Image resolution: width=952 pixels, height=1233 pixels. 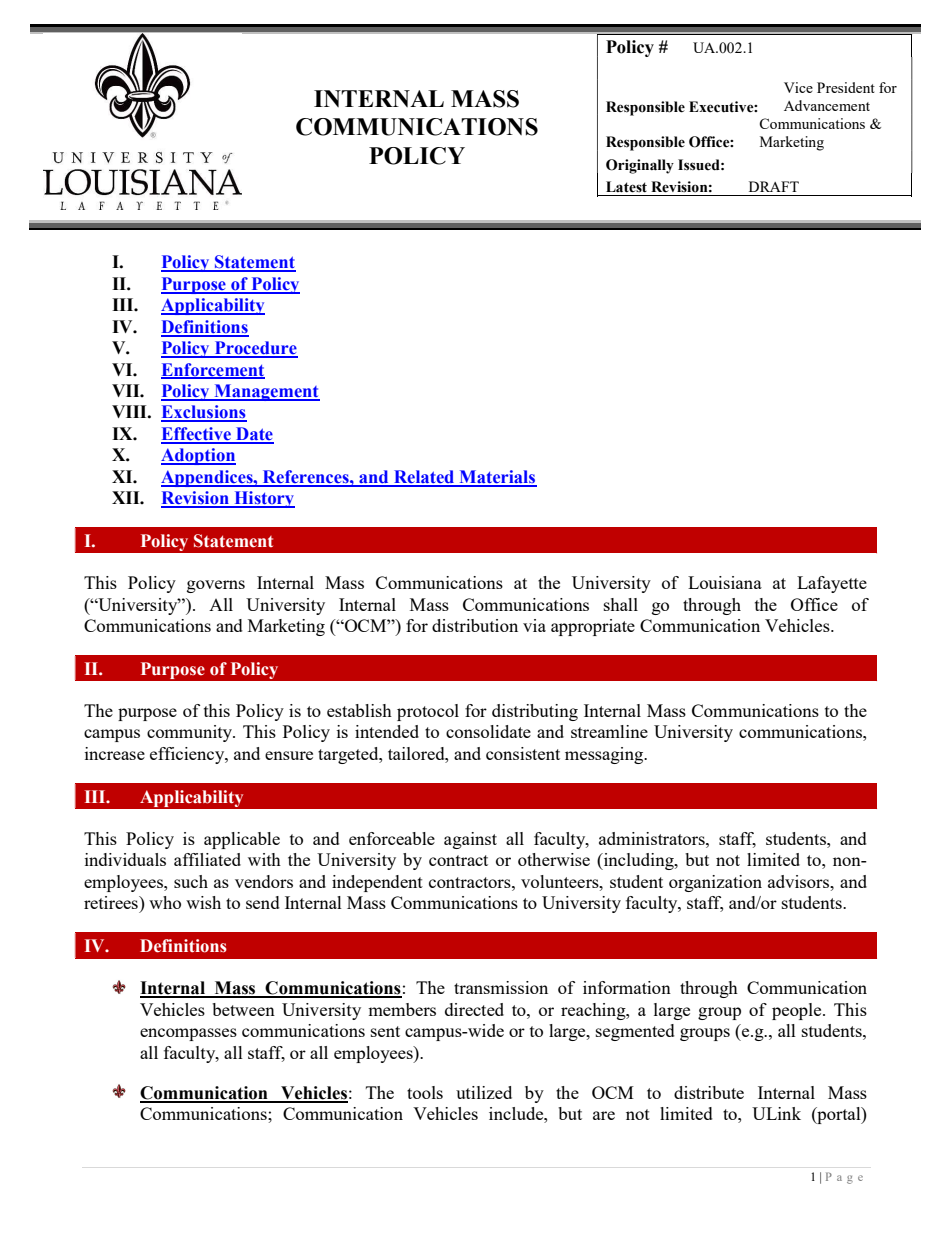 What do you see at coordinates (255, 349) in the document?
I see `Procedure` at bounding box center [255, 349].
